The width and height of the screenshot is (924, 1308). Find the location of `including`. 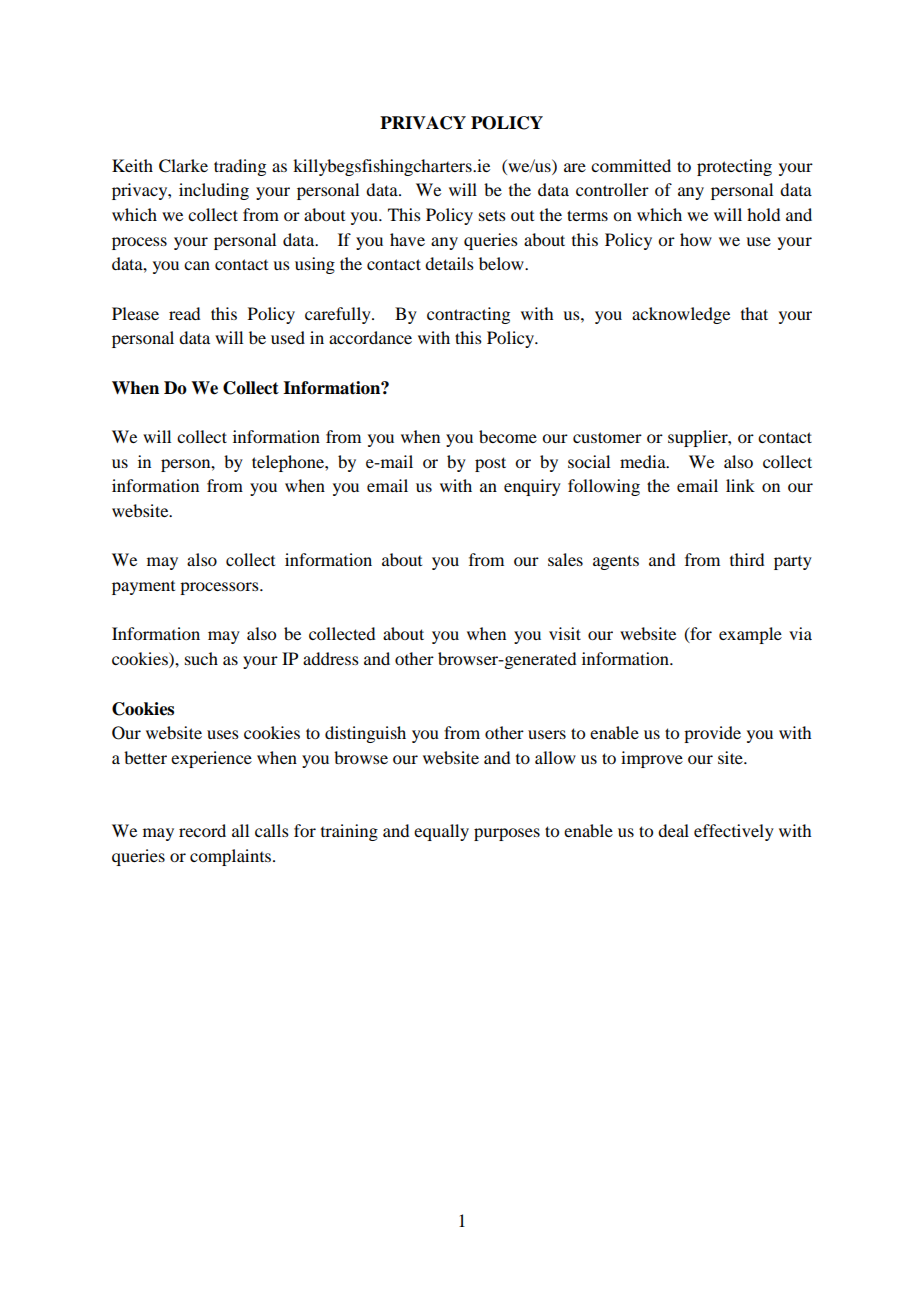

including is located at coordinates (214, 191).
